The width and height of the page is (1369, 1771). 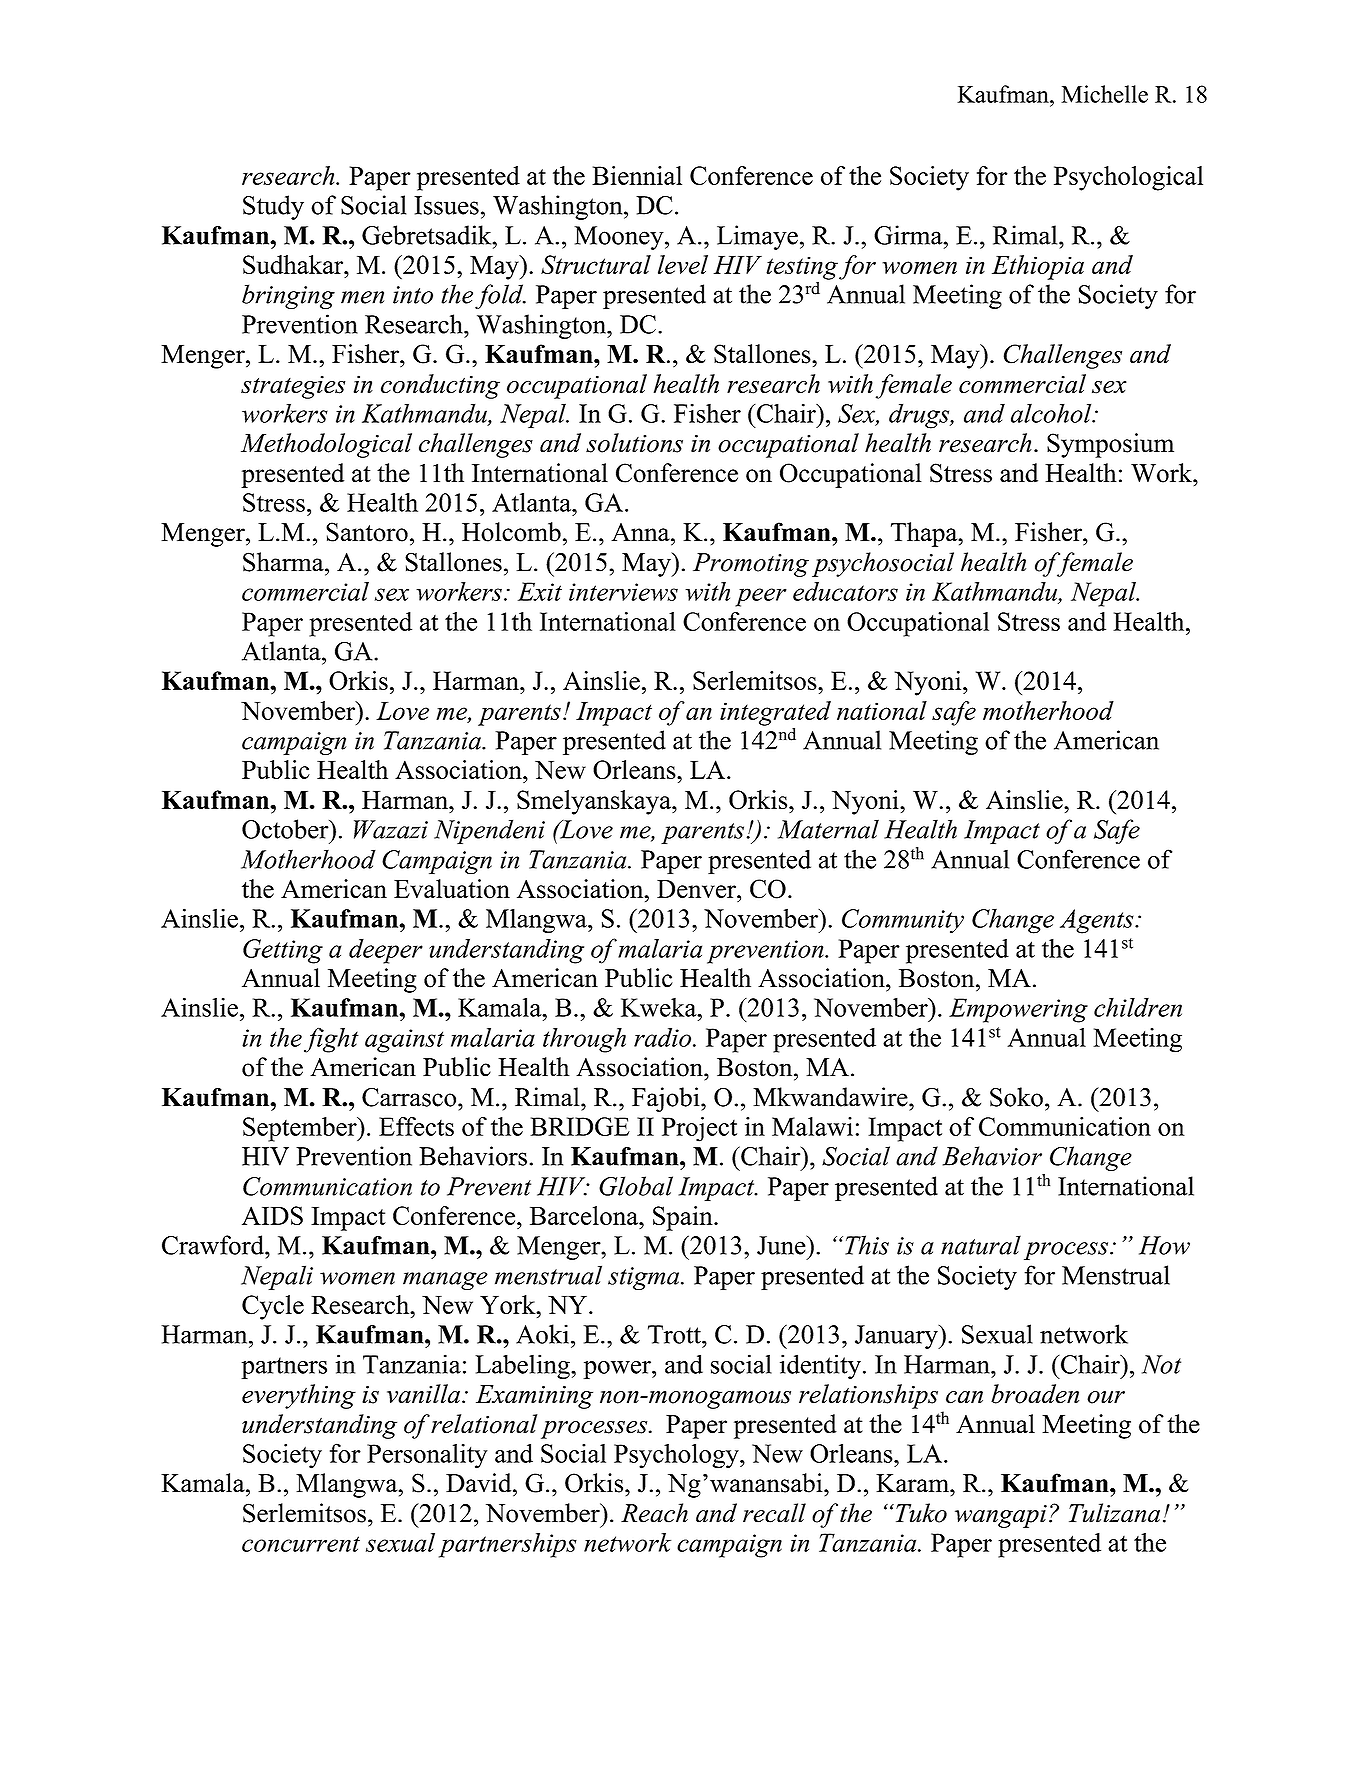 I want to click on natural, so click(x=981, y=1245).
